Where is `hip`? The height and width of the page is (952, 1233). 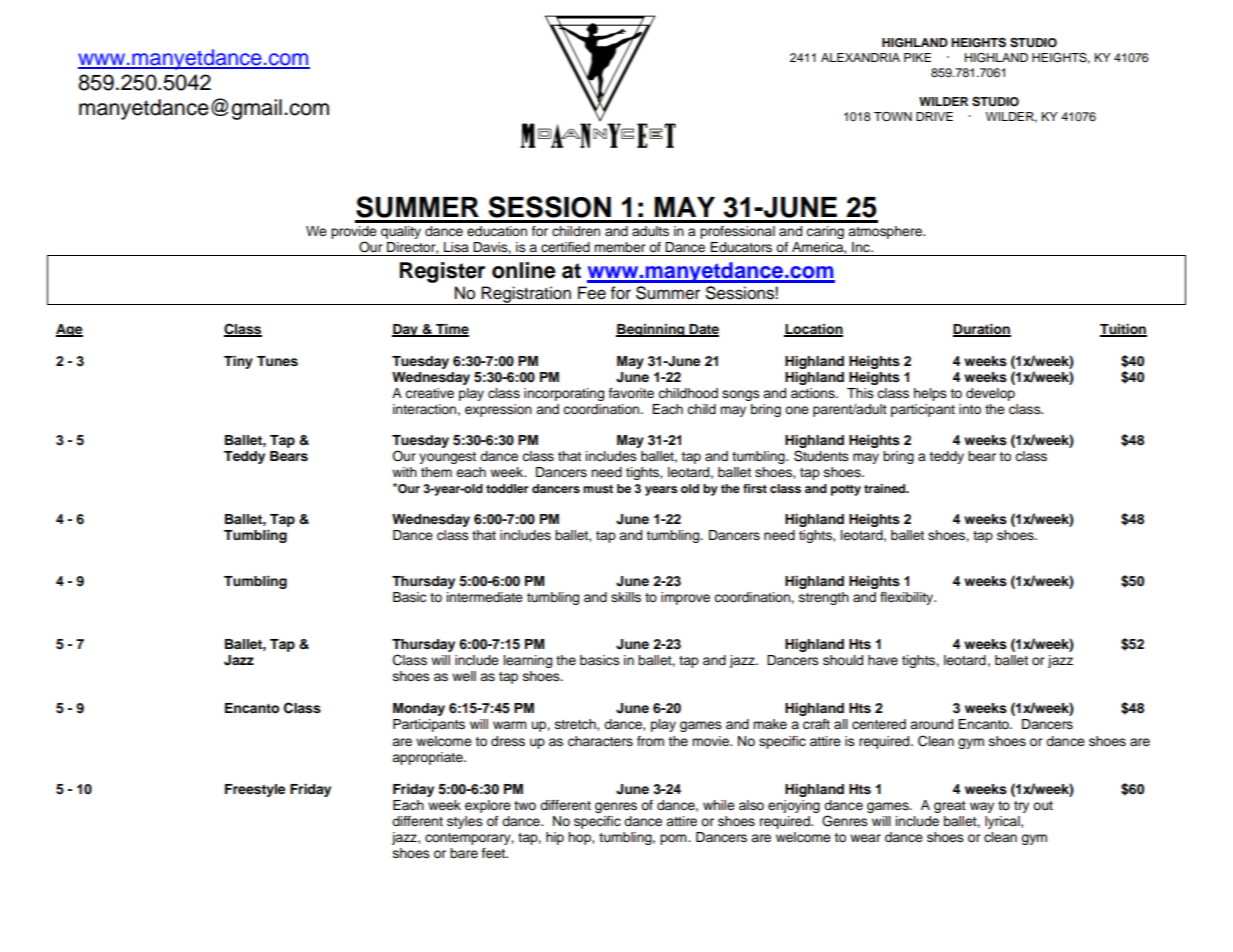
hip is located at coordinates (555, 838).
